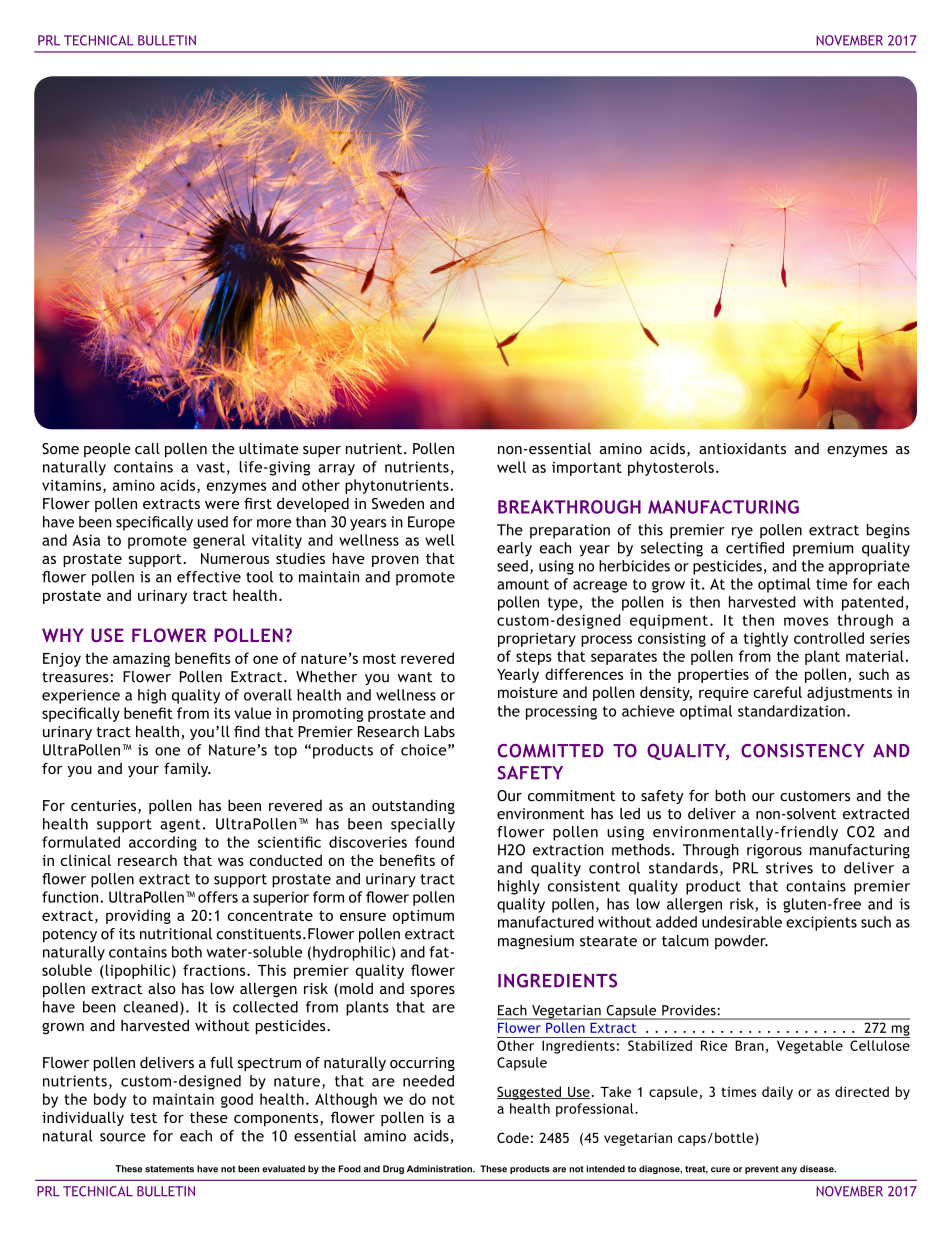  I want to click on vast, so click(210, 467).
